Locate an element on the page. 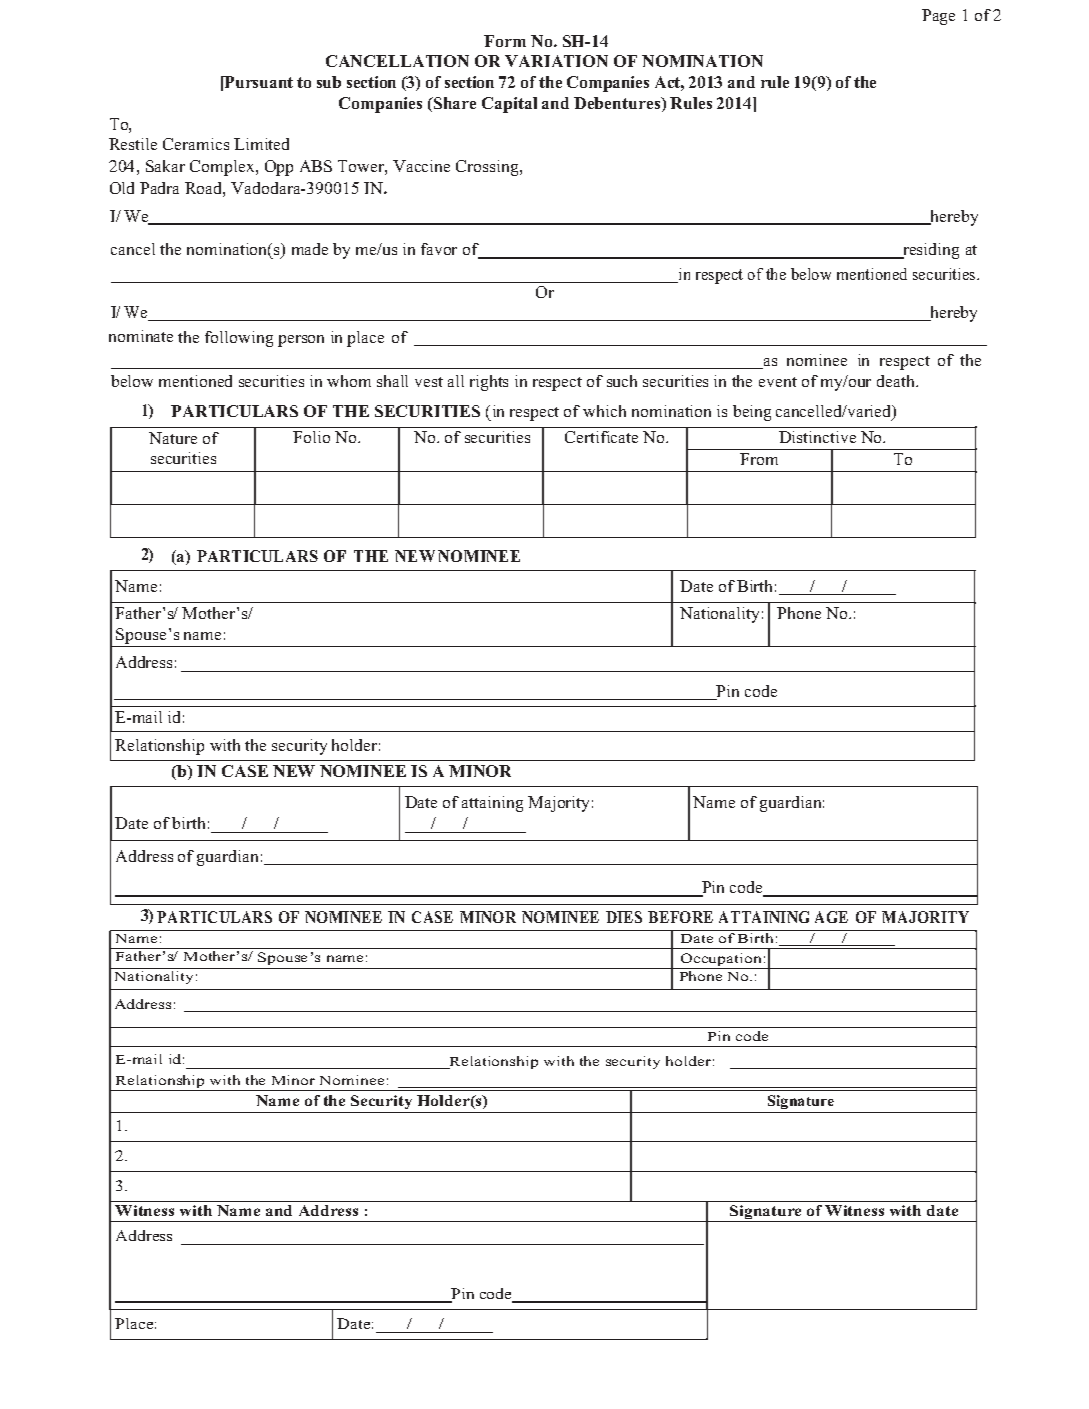 The width and height of the image is (1089, 1409). BEFORE is located at coordinates (680, 917).
